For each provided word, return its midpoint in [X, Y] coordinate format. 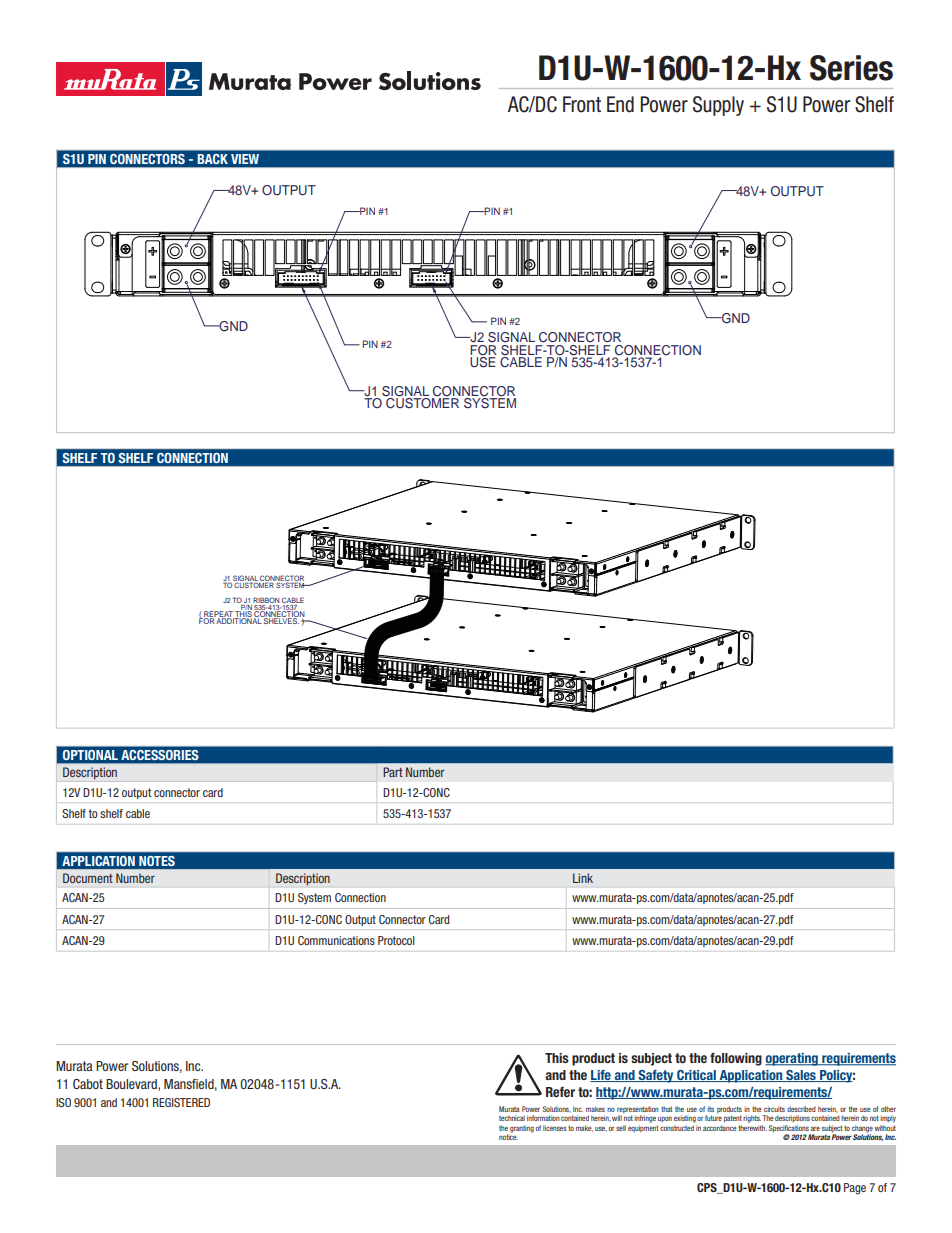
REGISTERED [181, 1102]
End [620, 104]
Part [393, 772]
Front [582, 104]
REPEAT [218, 615]
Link [583, 878]
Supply [718, 106]
